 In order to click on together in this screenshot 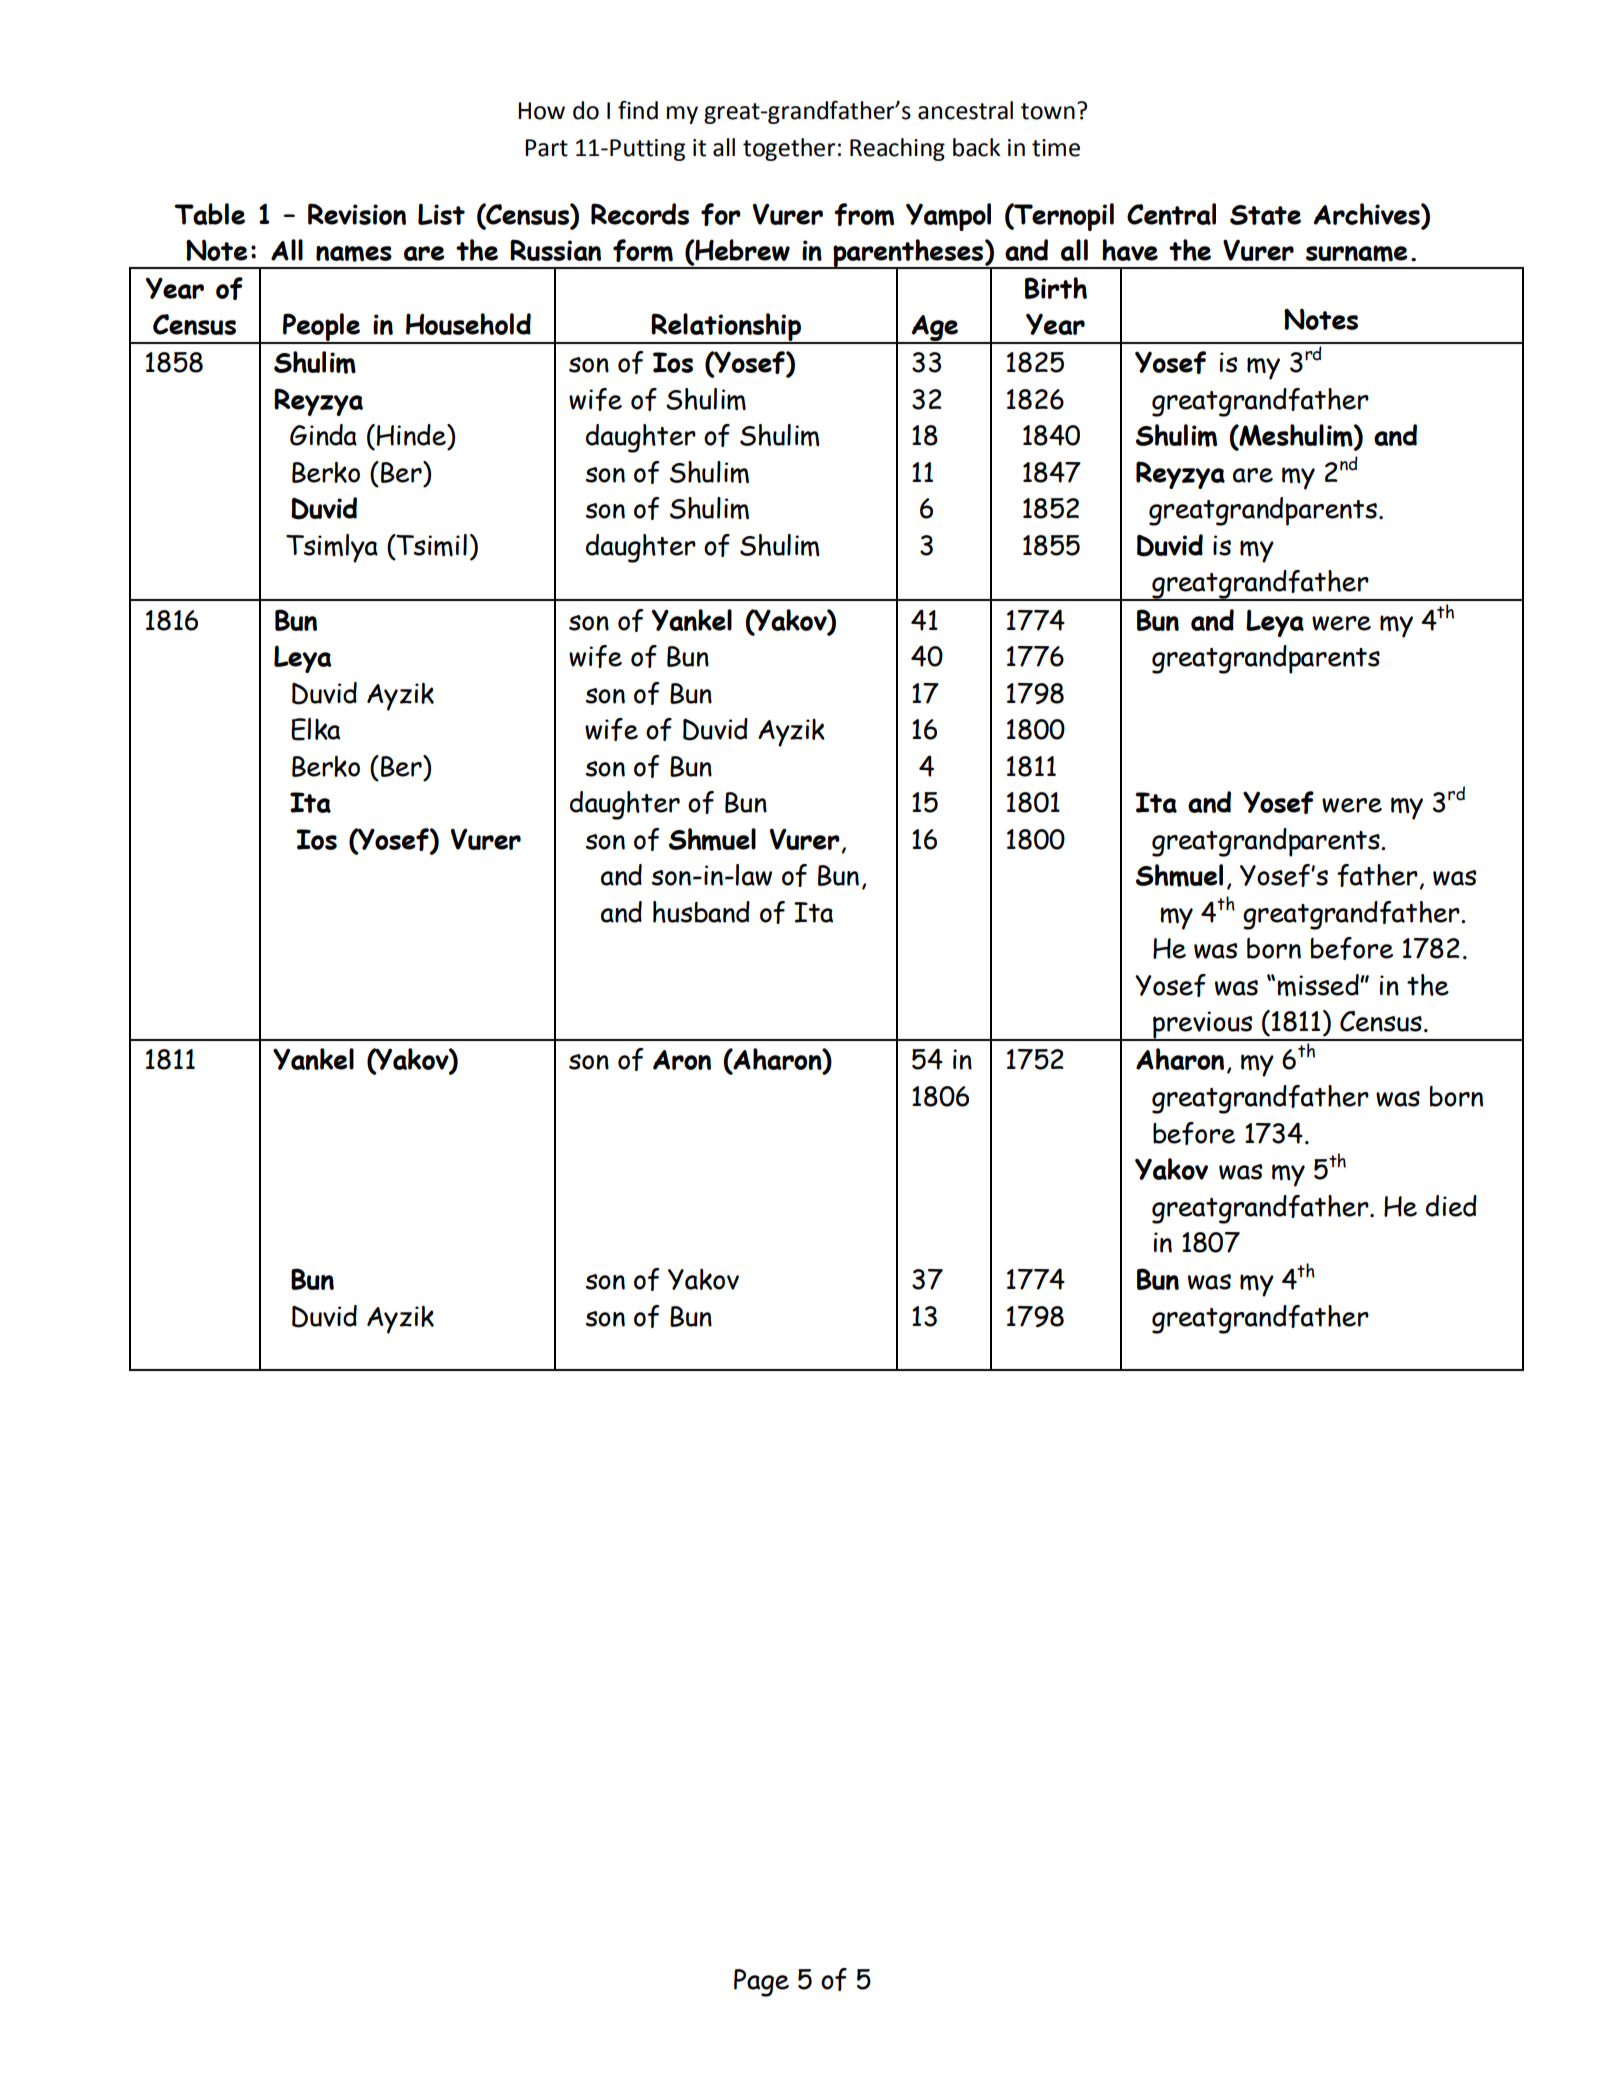, I will do `click(789, 149)`.
